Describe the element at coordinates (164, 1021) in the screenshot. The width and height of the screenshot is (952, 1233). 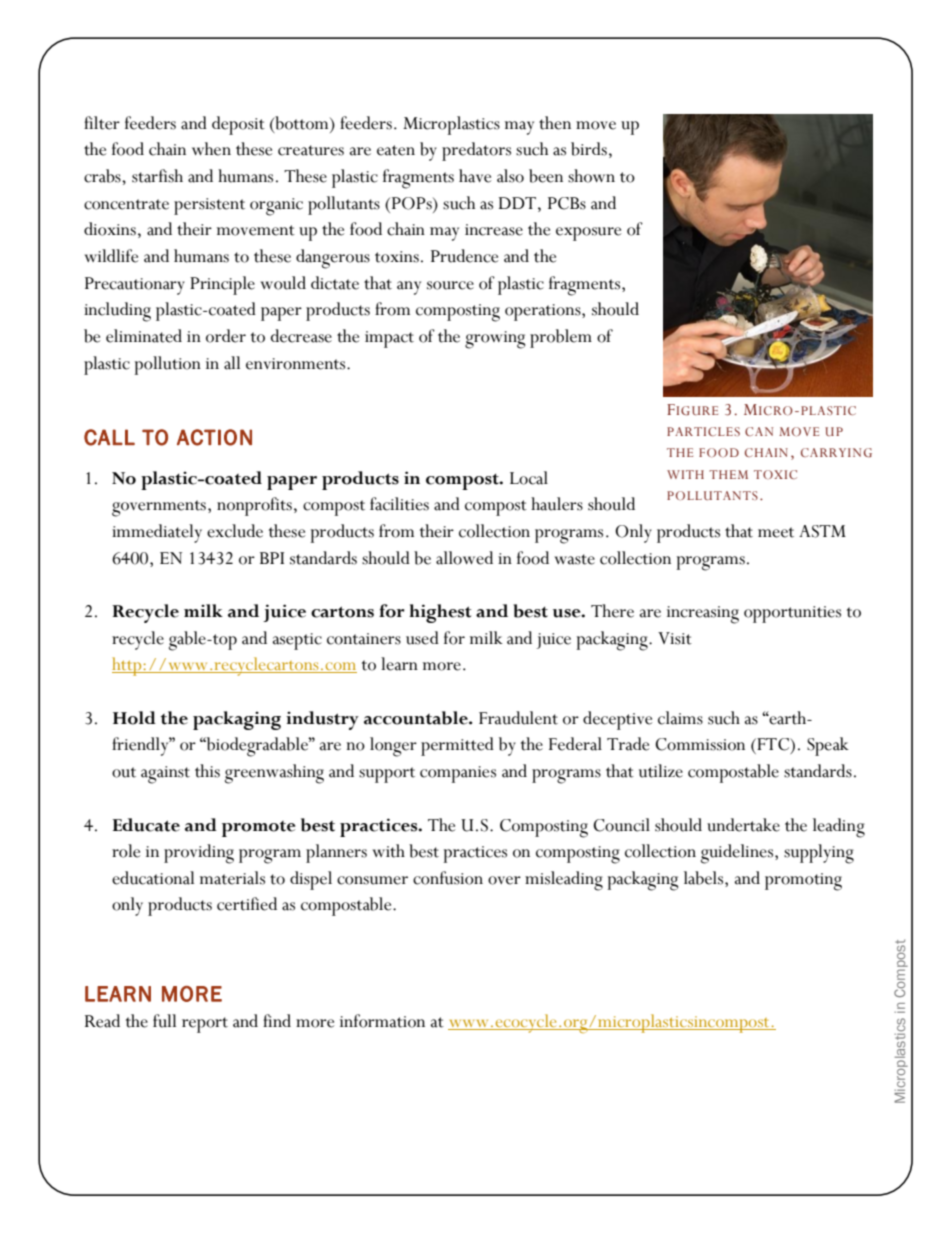
I see `full` at that location.
